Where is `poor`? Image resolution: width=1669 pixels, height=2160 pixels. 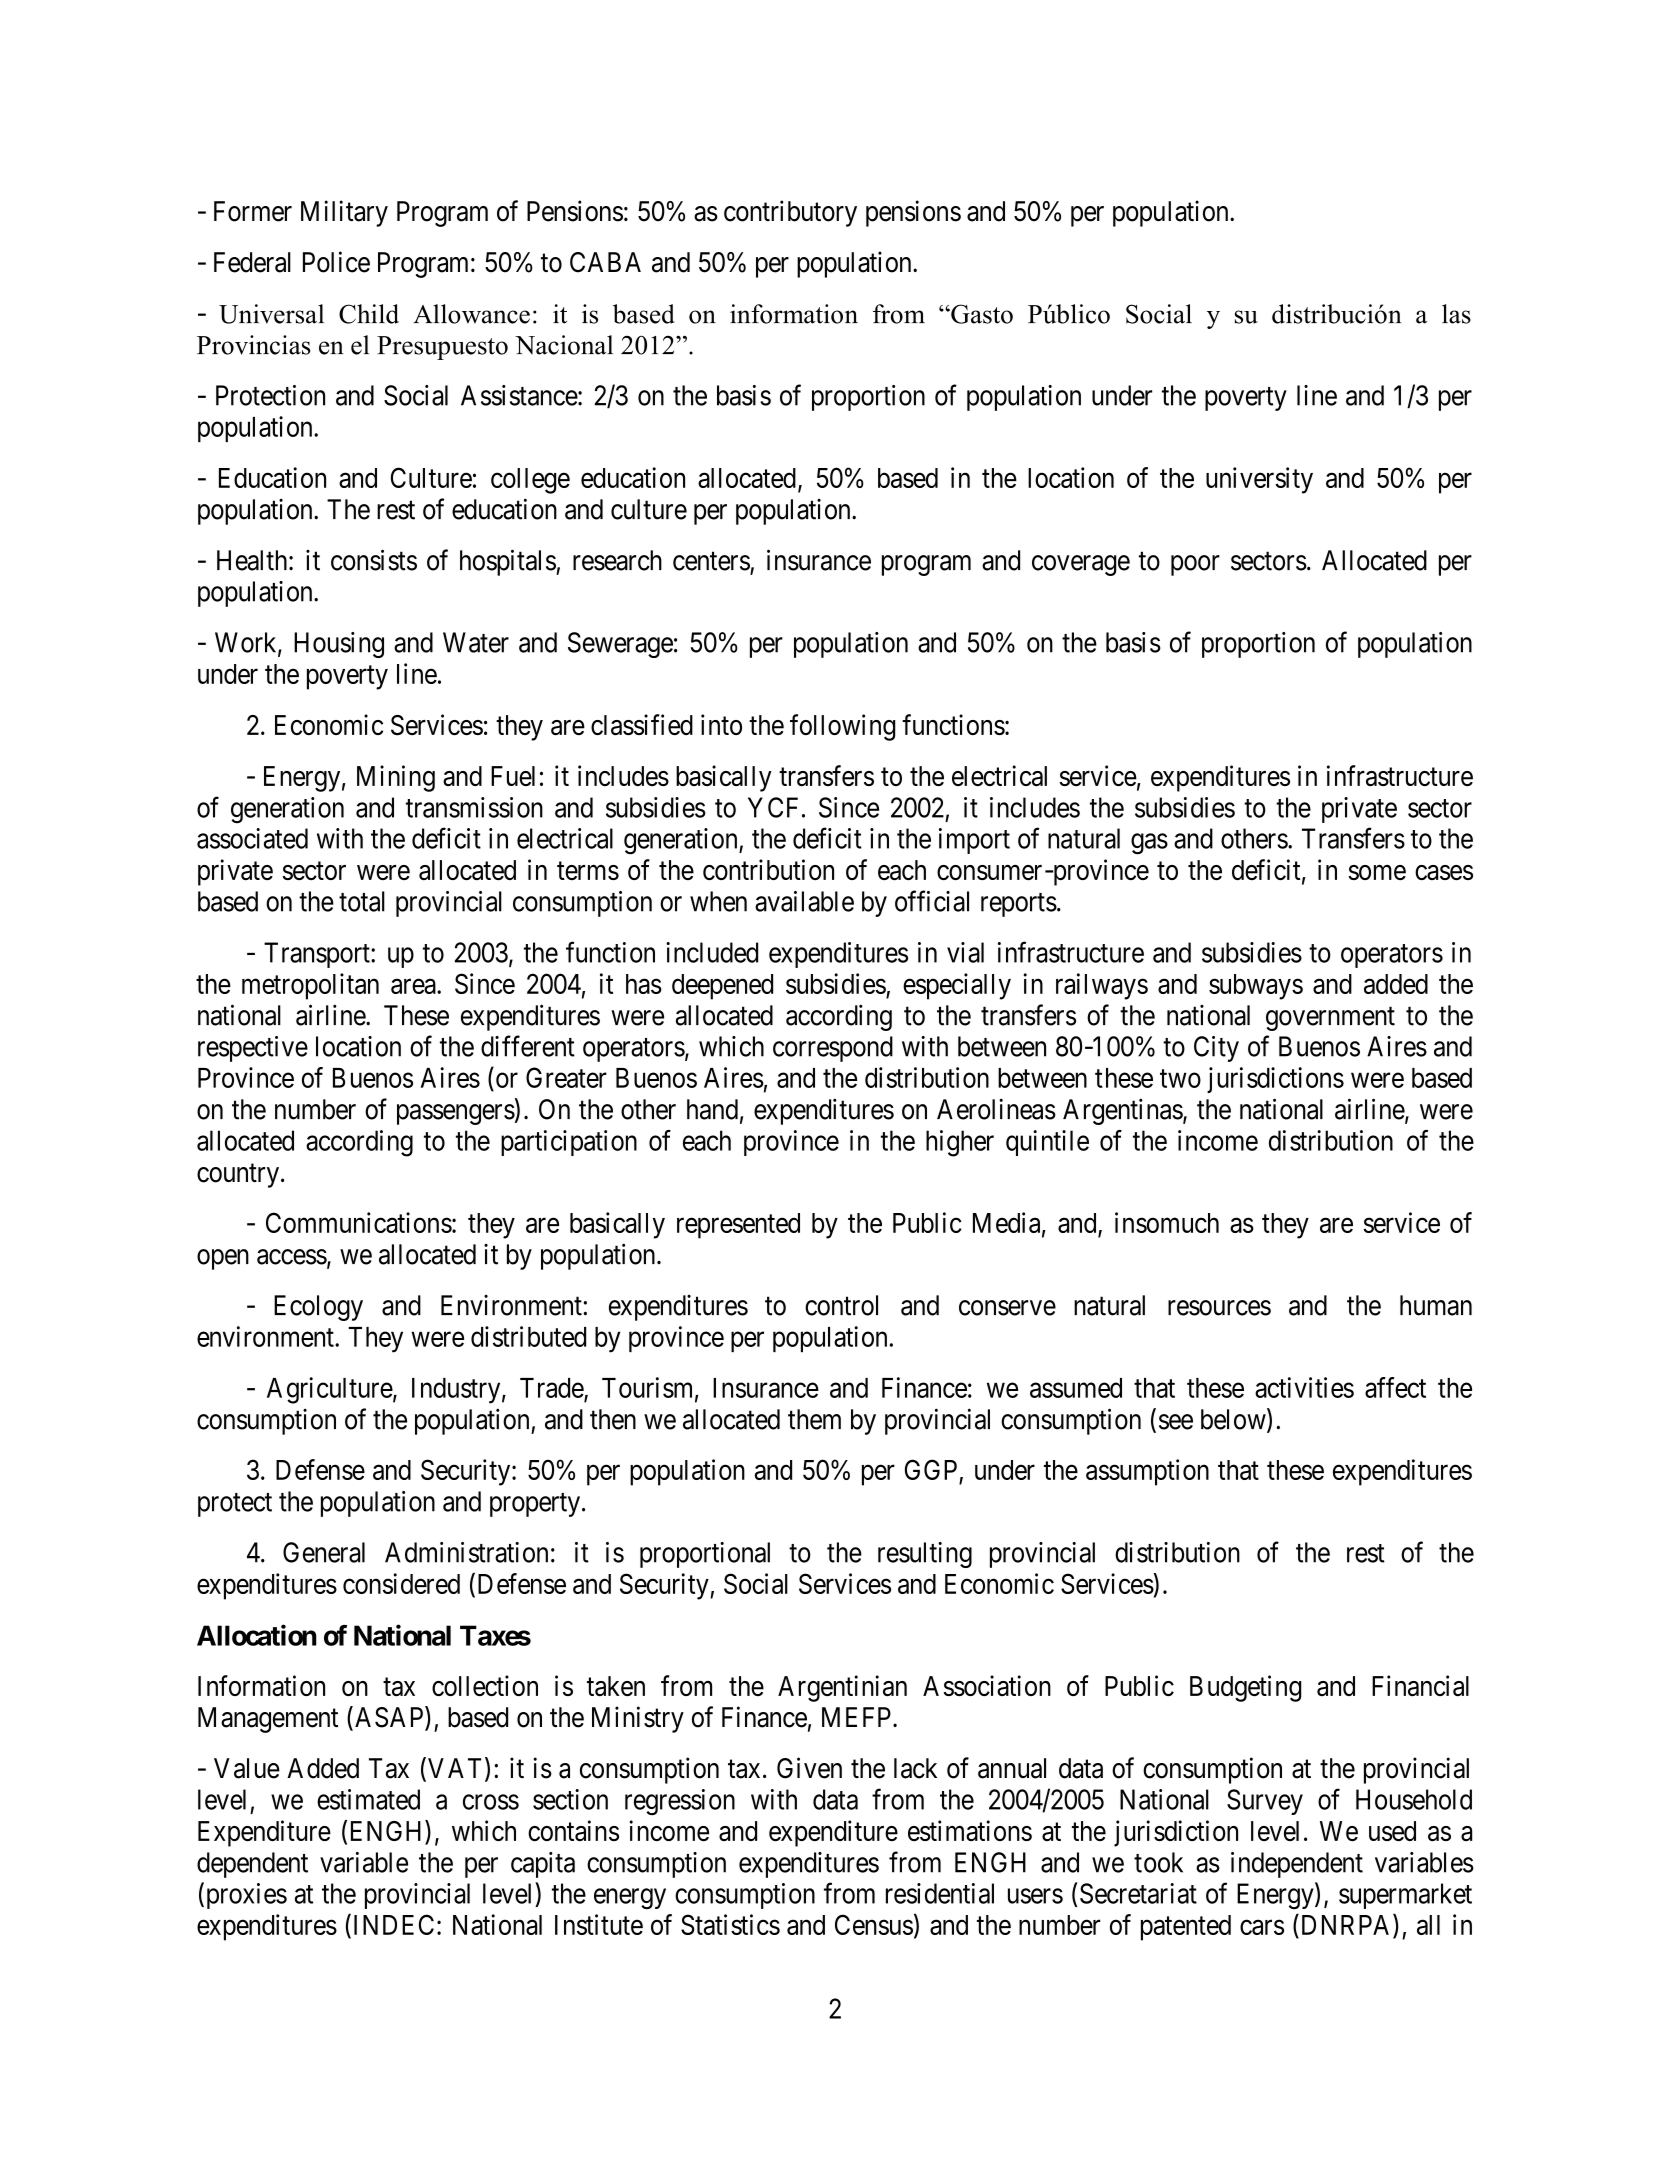
poor is located at coordinates (1195, 565).
